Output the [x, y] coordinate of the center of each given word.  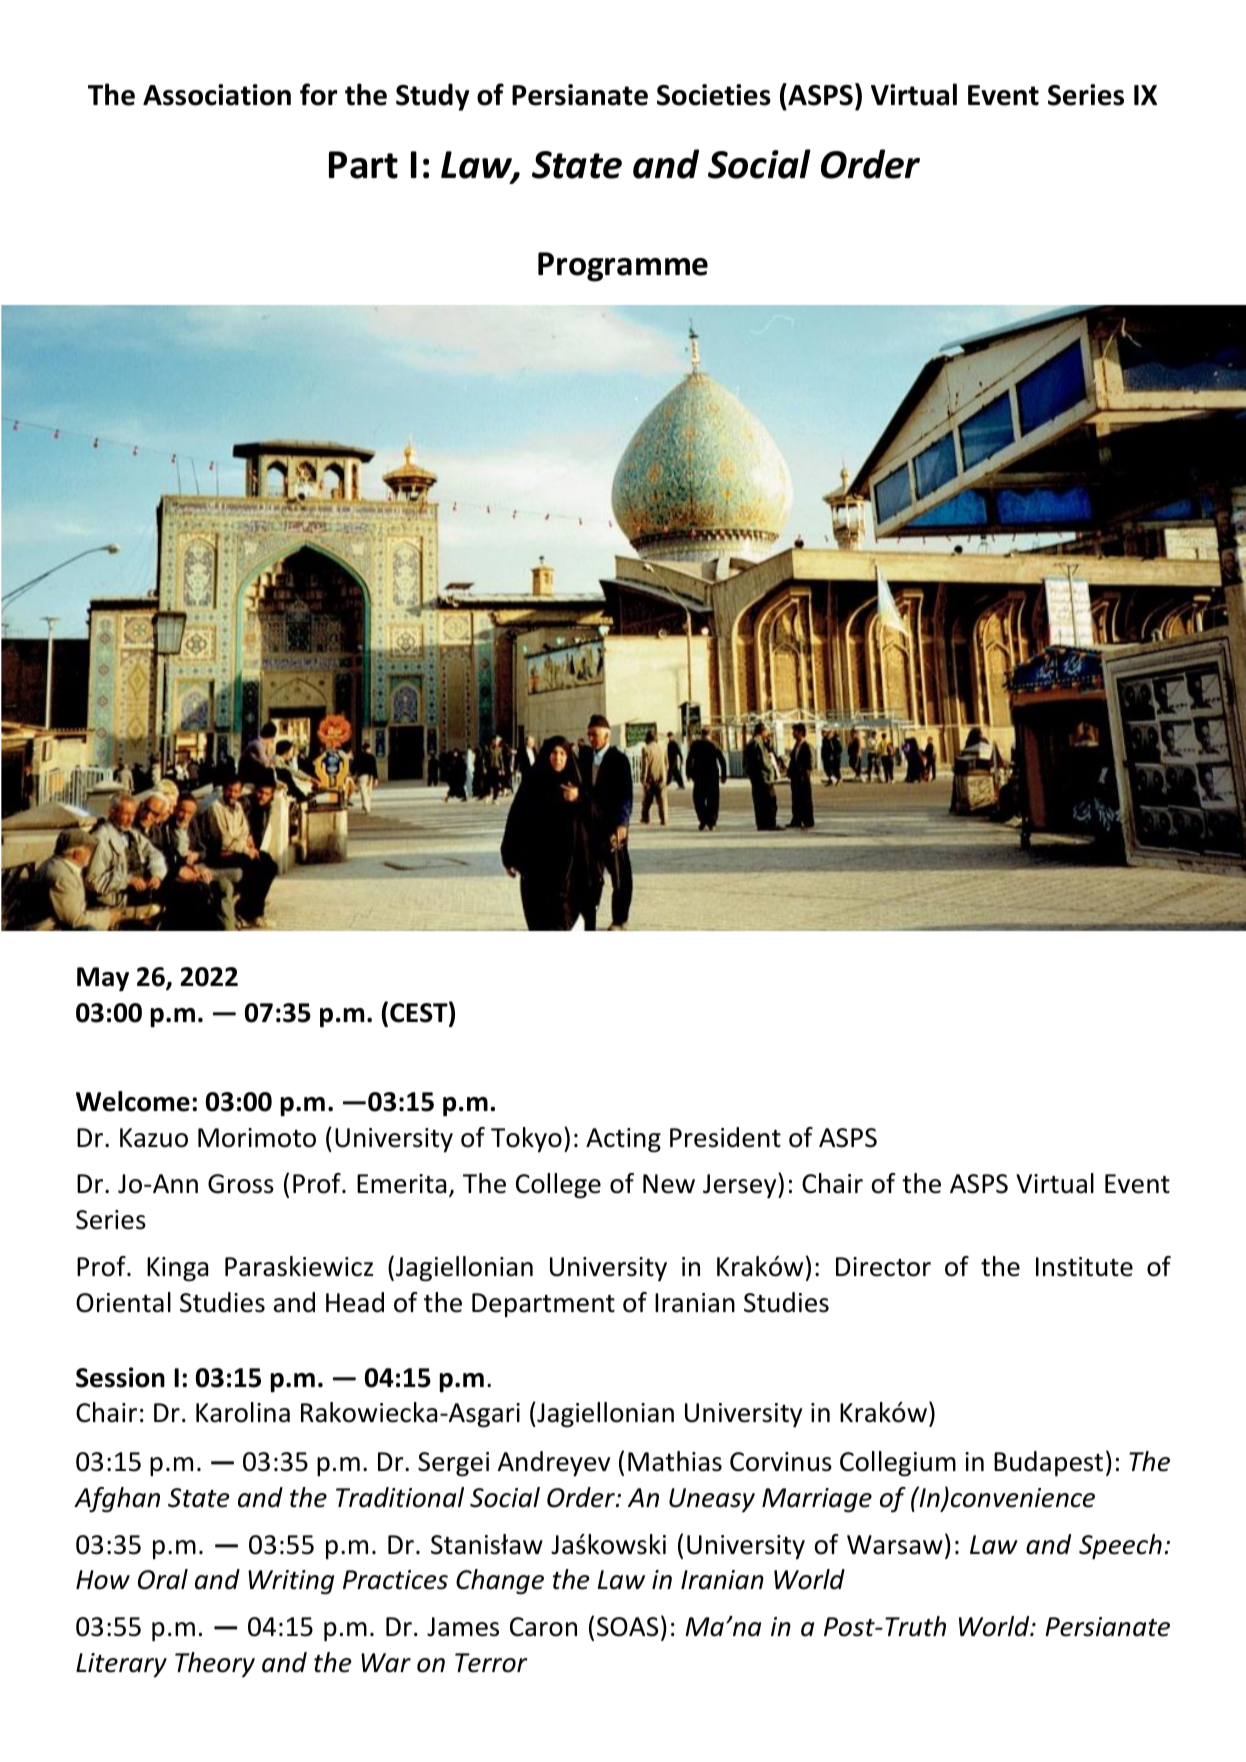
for [319, 94]
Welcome [133, 1101]
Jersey [741, 1186]
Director [883, 1267]
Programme [623, 267]
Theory [215, 1664]
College [558, 1186]
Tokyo [526, 1139]
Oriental [123, 1302]
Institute [1084, 1267]
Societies [714, 95]
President [725, 1137]
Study [432, 97]
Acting [623, 1140]
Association [217, 95]
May [103, 979]
